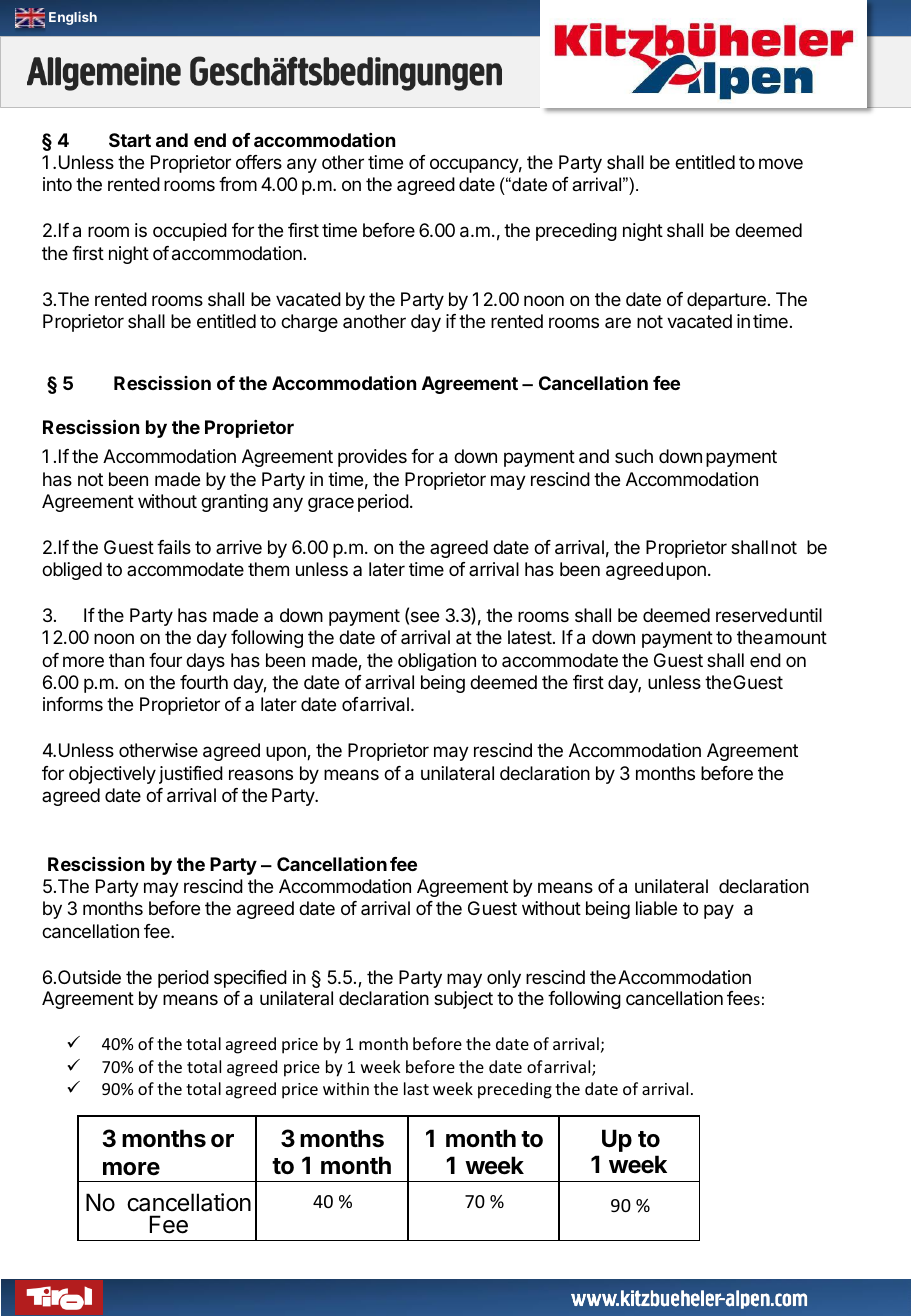  Describe the element at coordinates (781, 163) in the screenshot. I see `move` at that location.
